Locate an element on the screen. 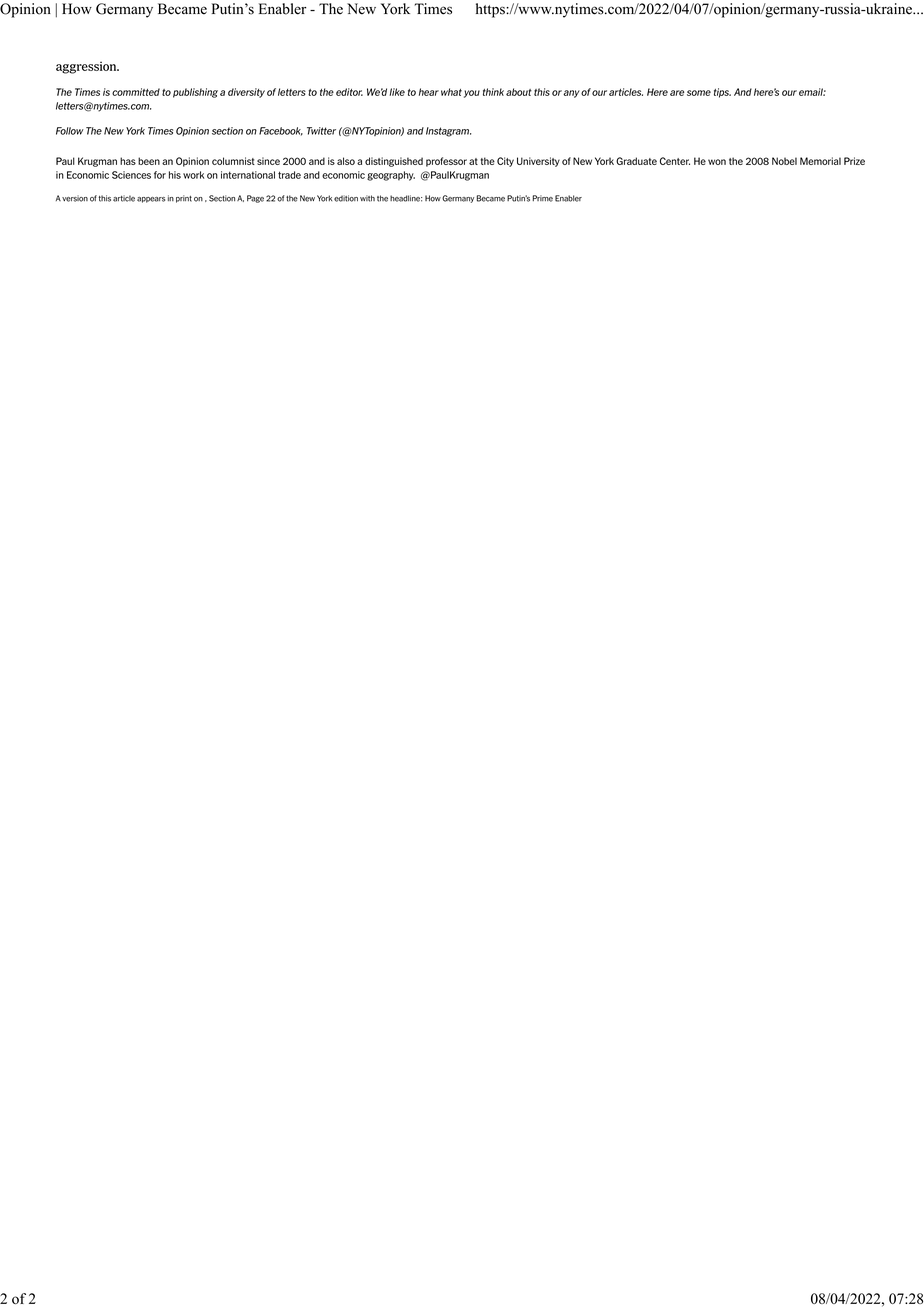 The image size is (924, 1307). Nobel is located at coordinates (784, 161).
